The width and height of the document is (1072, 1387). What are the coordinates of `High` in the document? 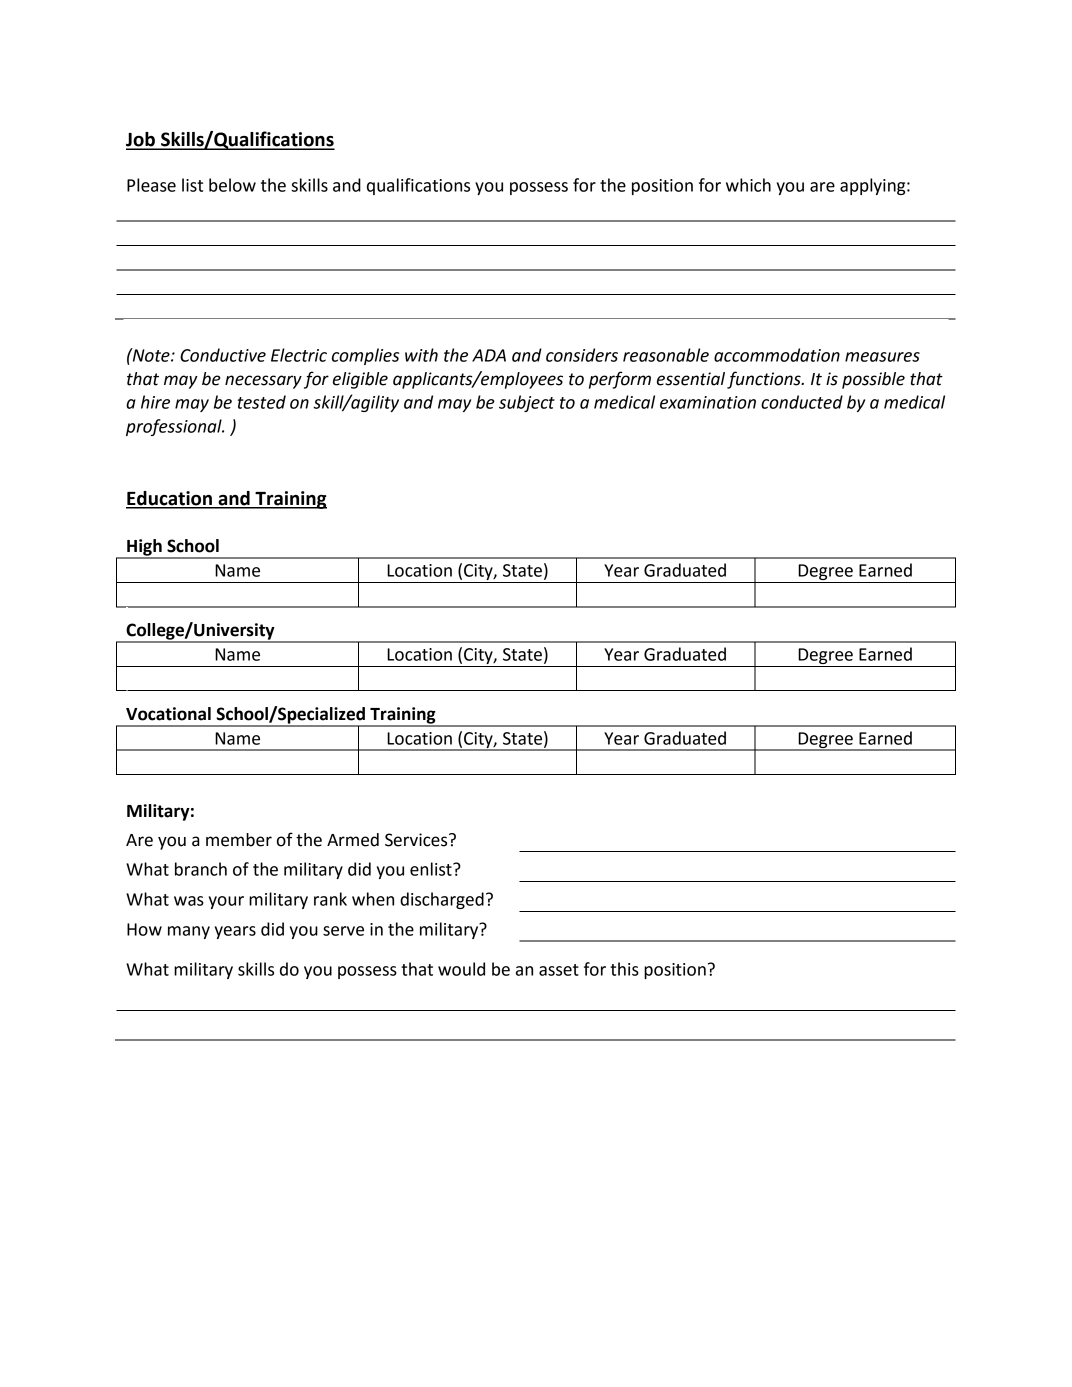 It's located at (144, 548).
